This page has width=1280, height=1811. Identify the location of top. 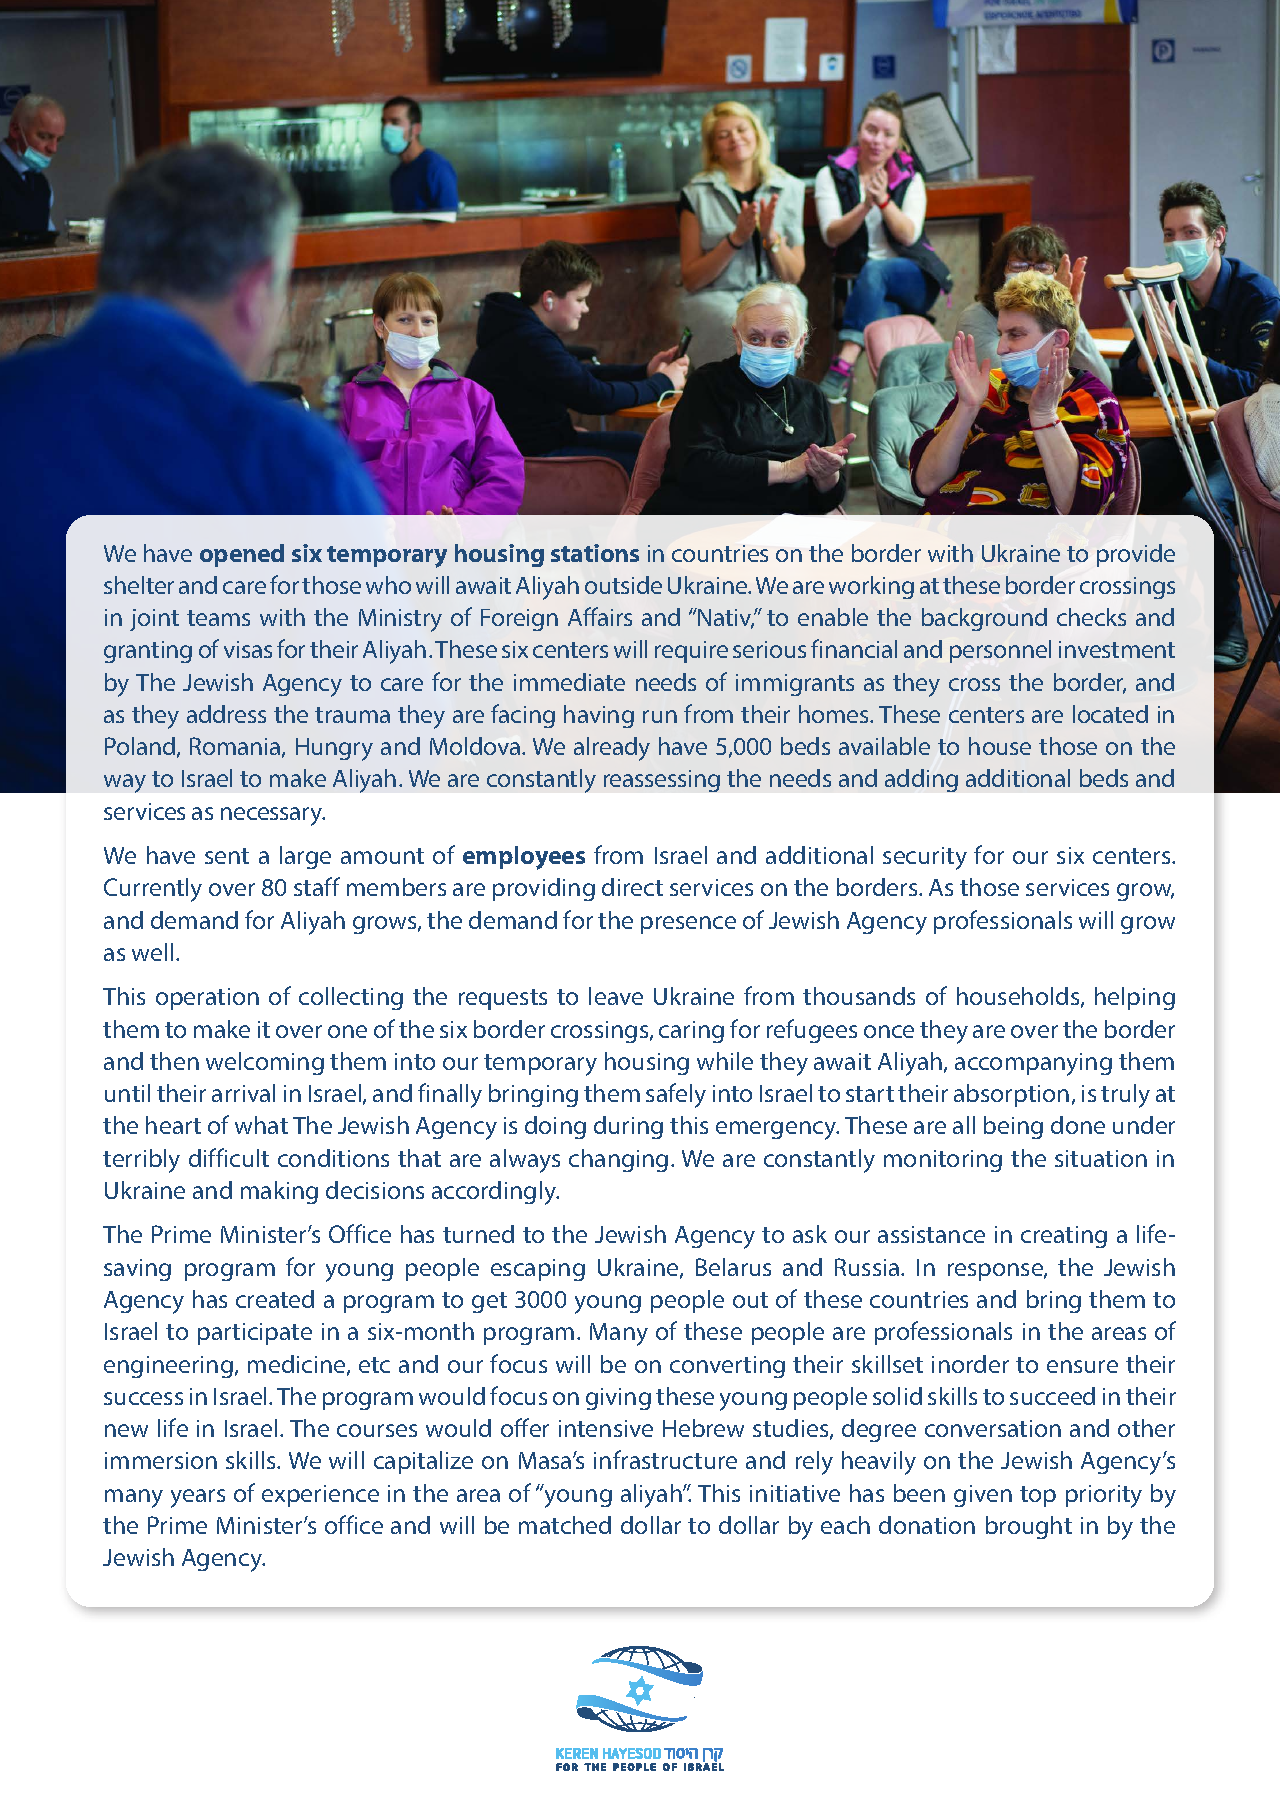
(1038, 1496).
